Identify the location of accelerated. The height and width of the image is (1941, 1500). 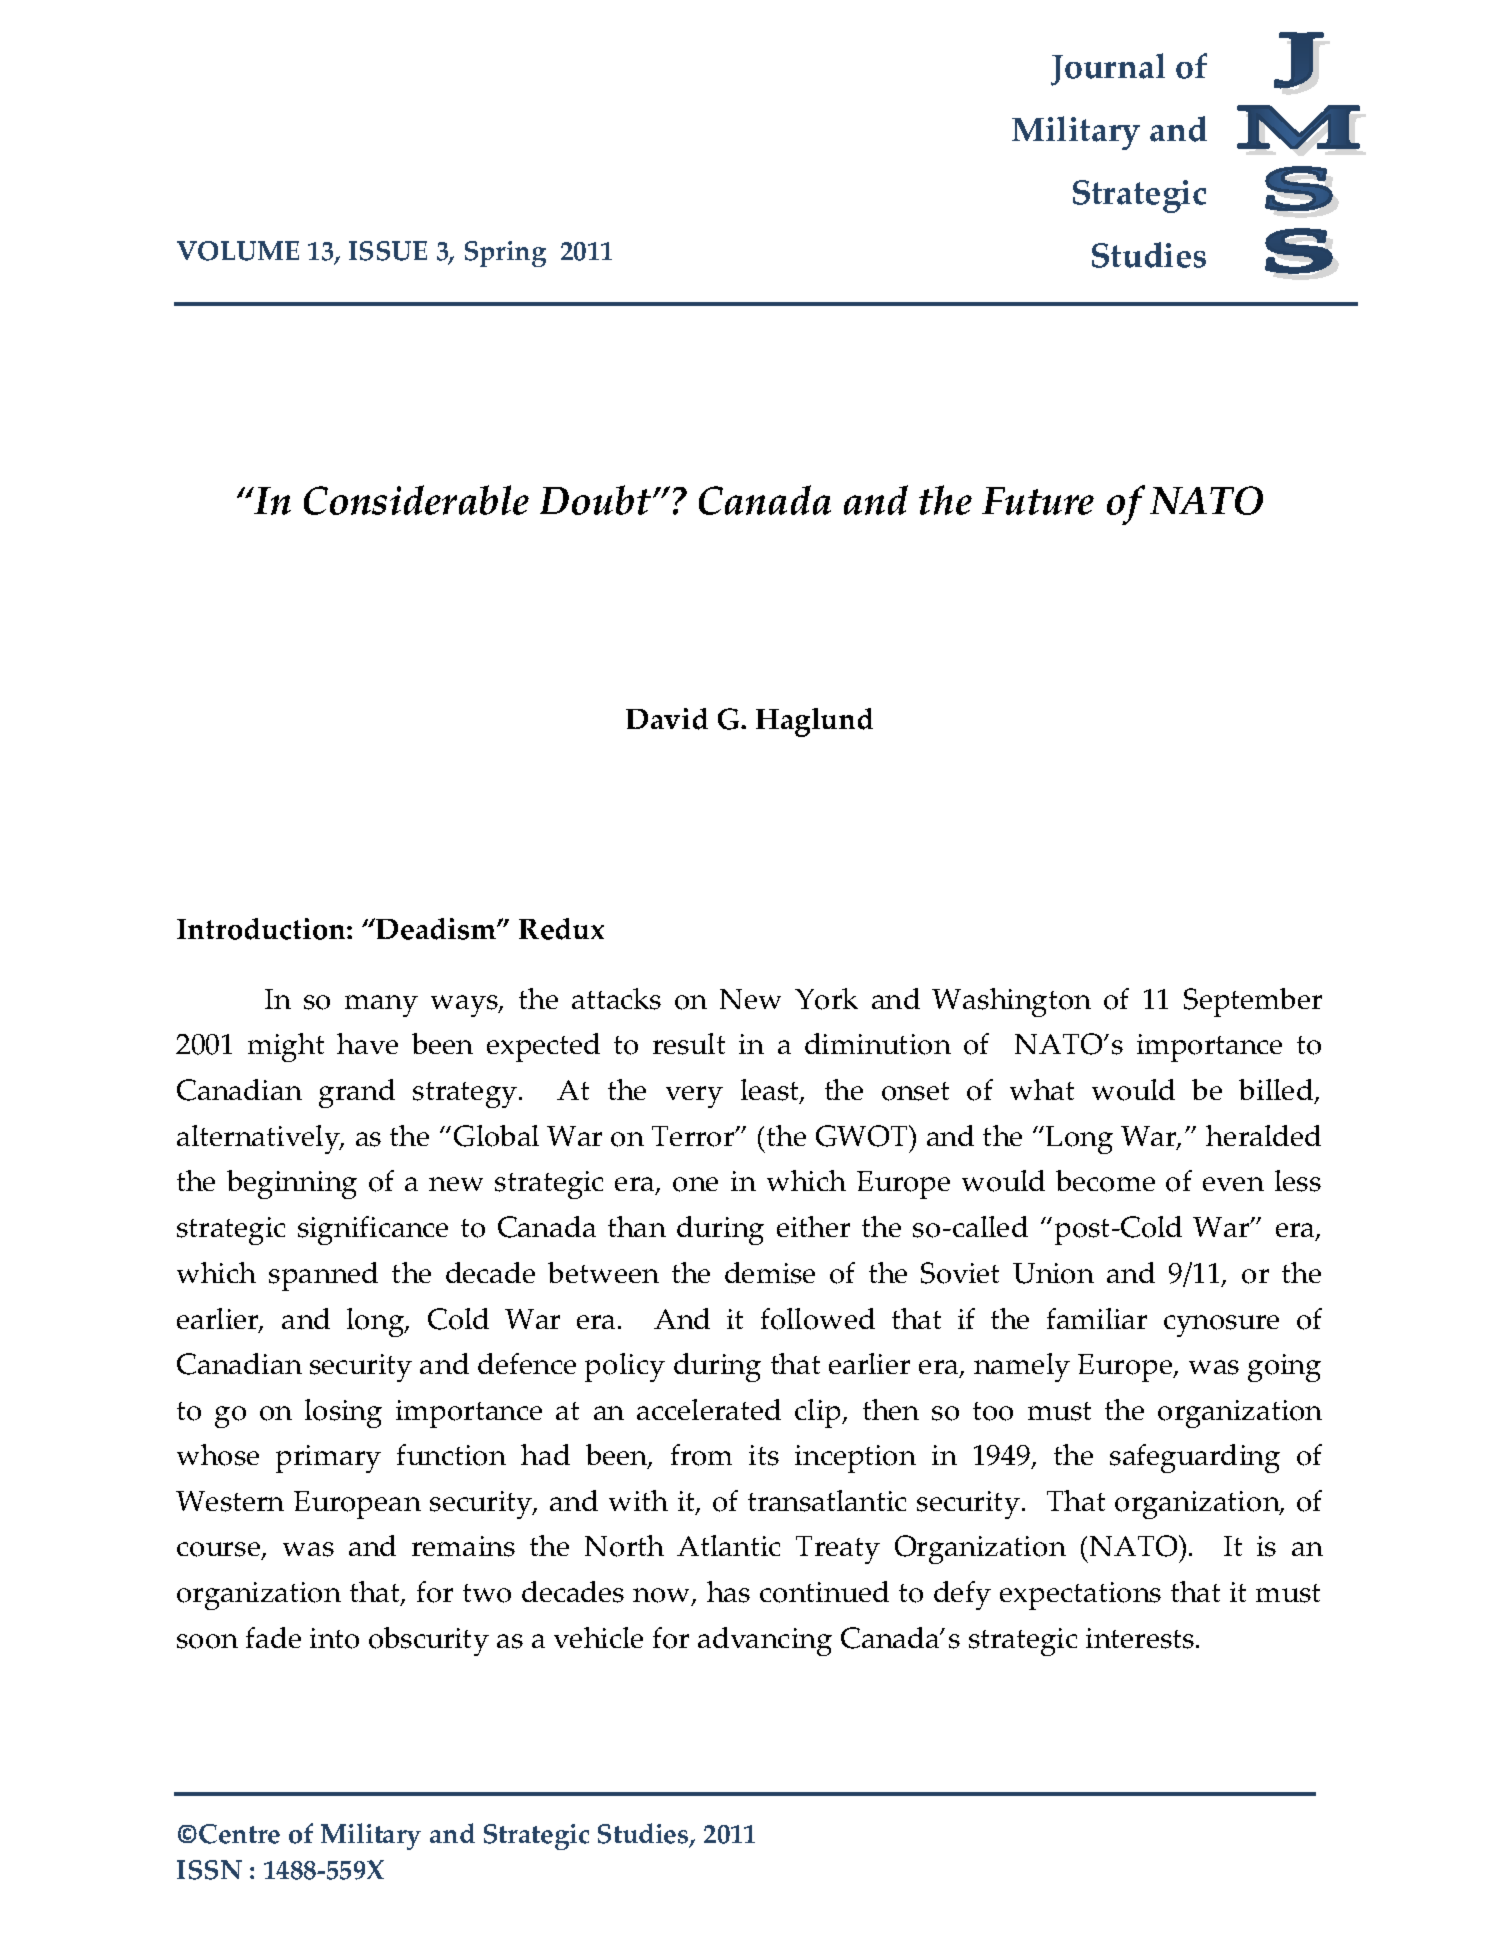
(709, 1409).
